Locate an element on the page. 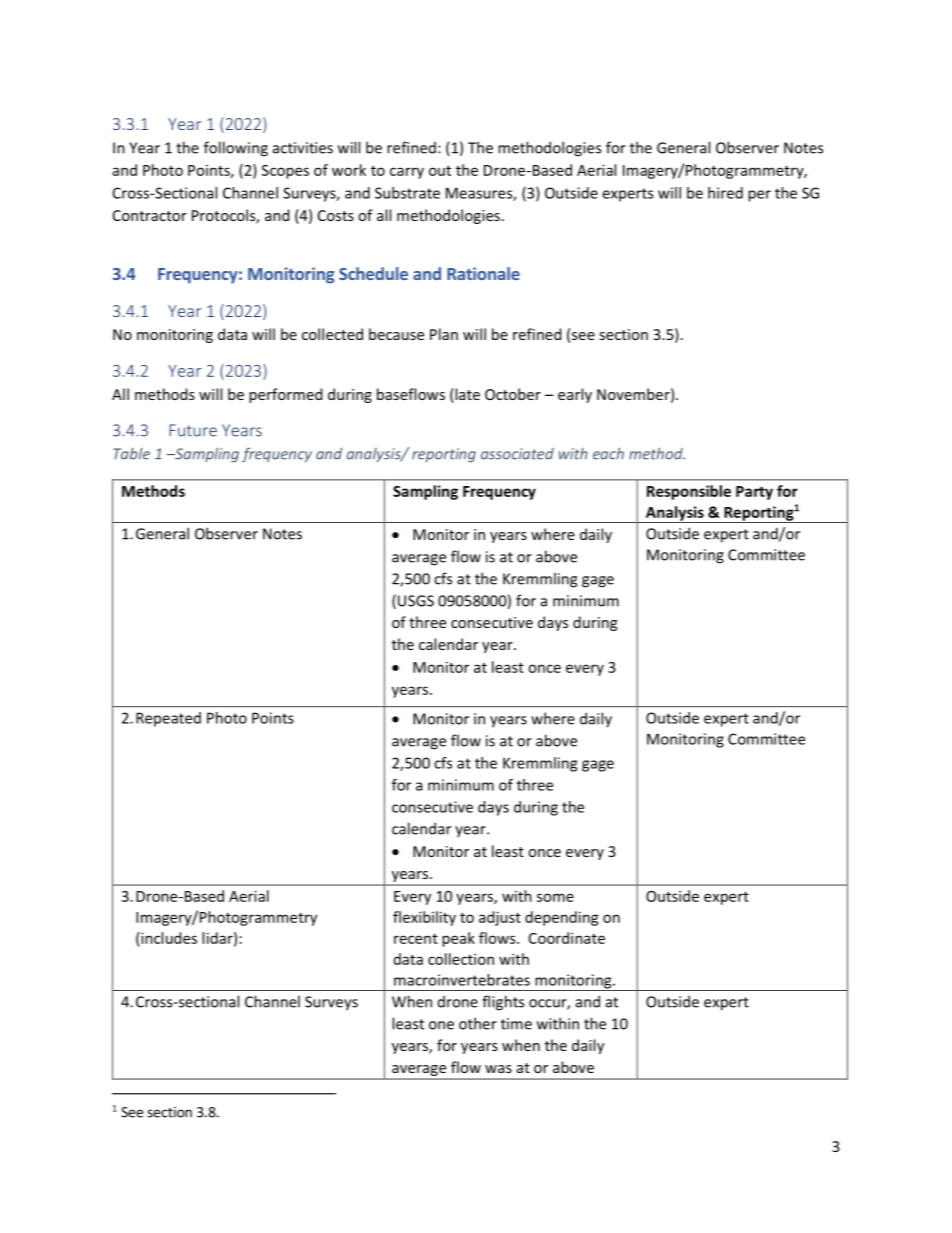 The image size is (952, 1233). includes is located at coordinates (168, 938).
